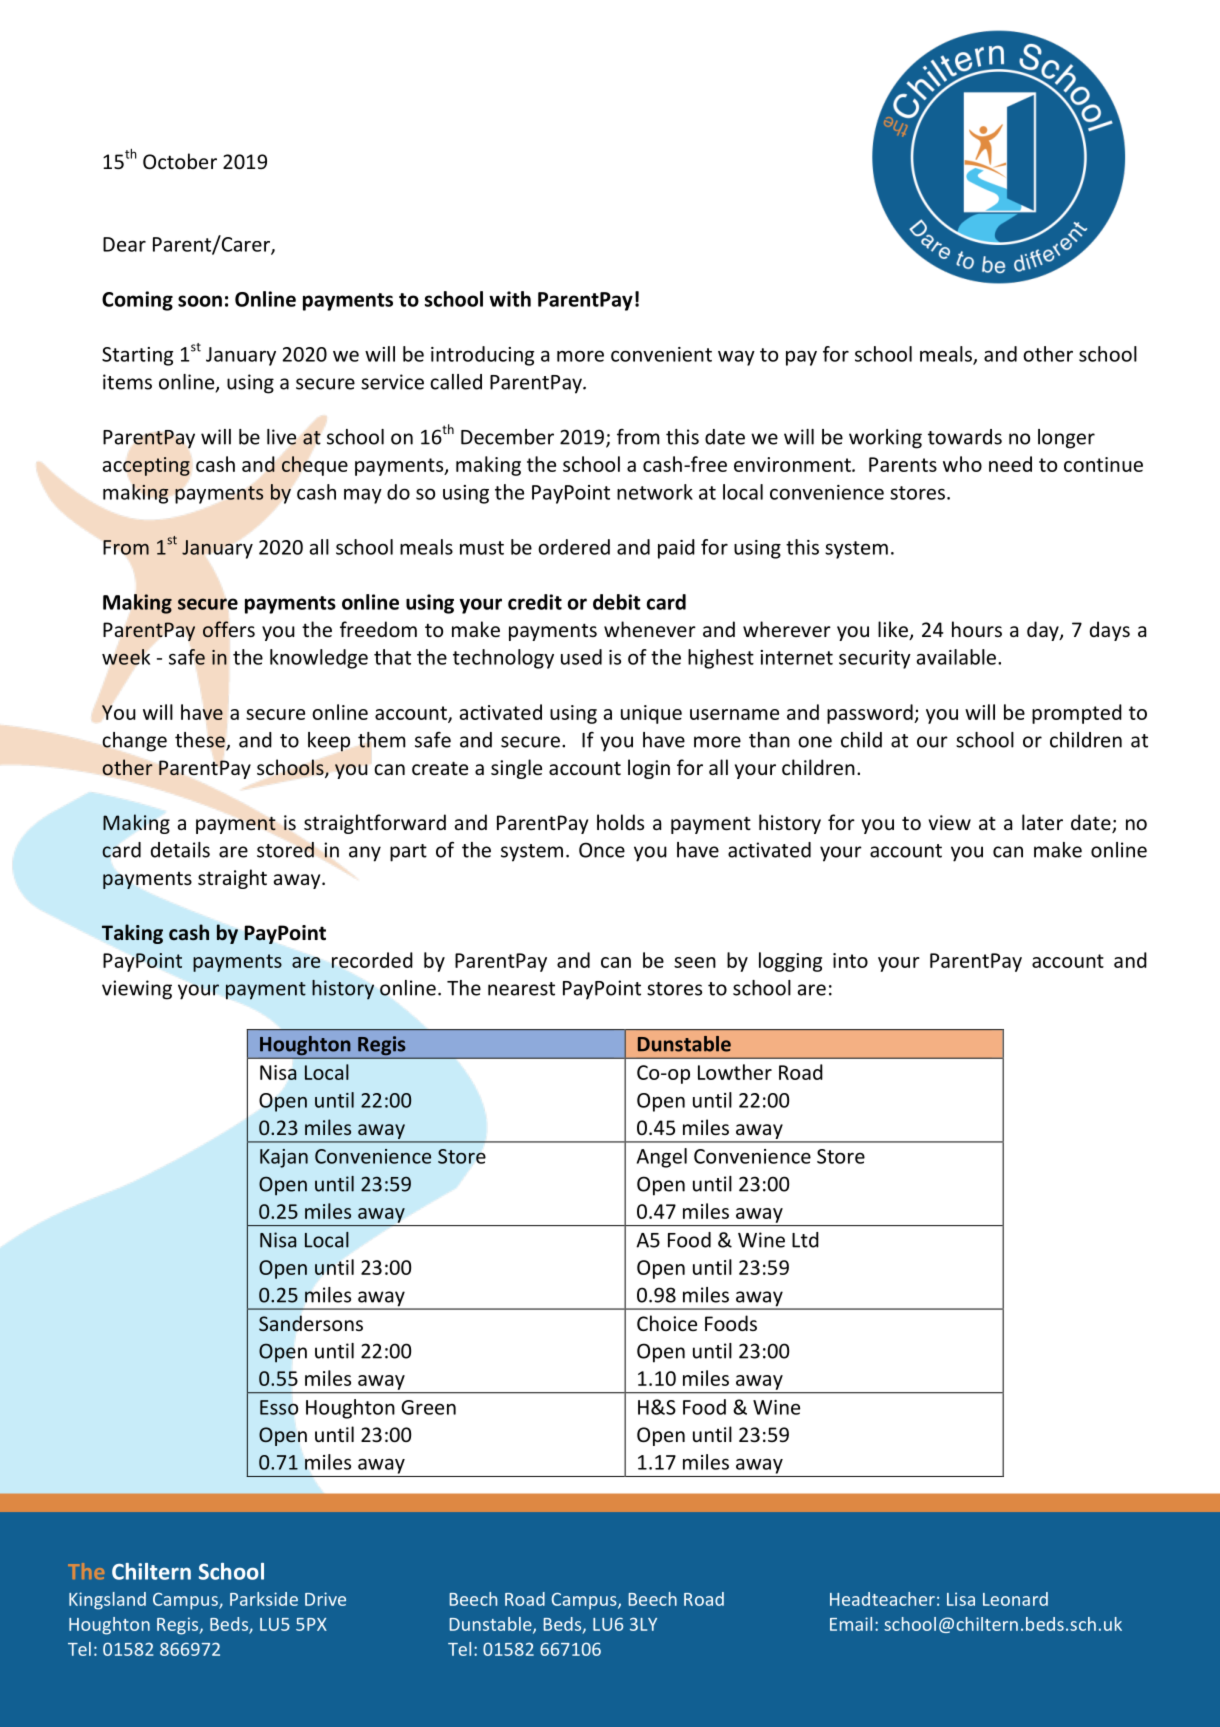 The height and width of the page is (1727, 1220). What do you see at coordinates (805, 1240) in the page?
I see `Ltd` at bounding box center [805, 1240].
